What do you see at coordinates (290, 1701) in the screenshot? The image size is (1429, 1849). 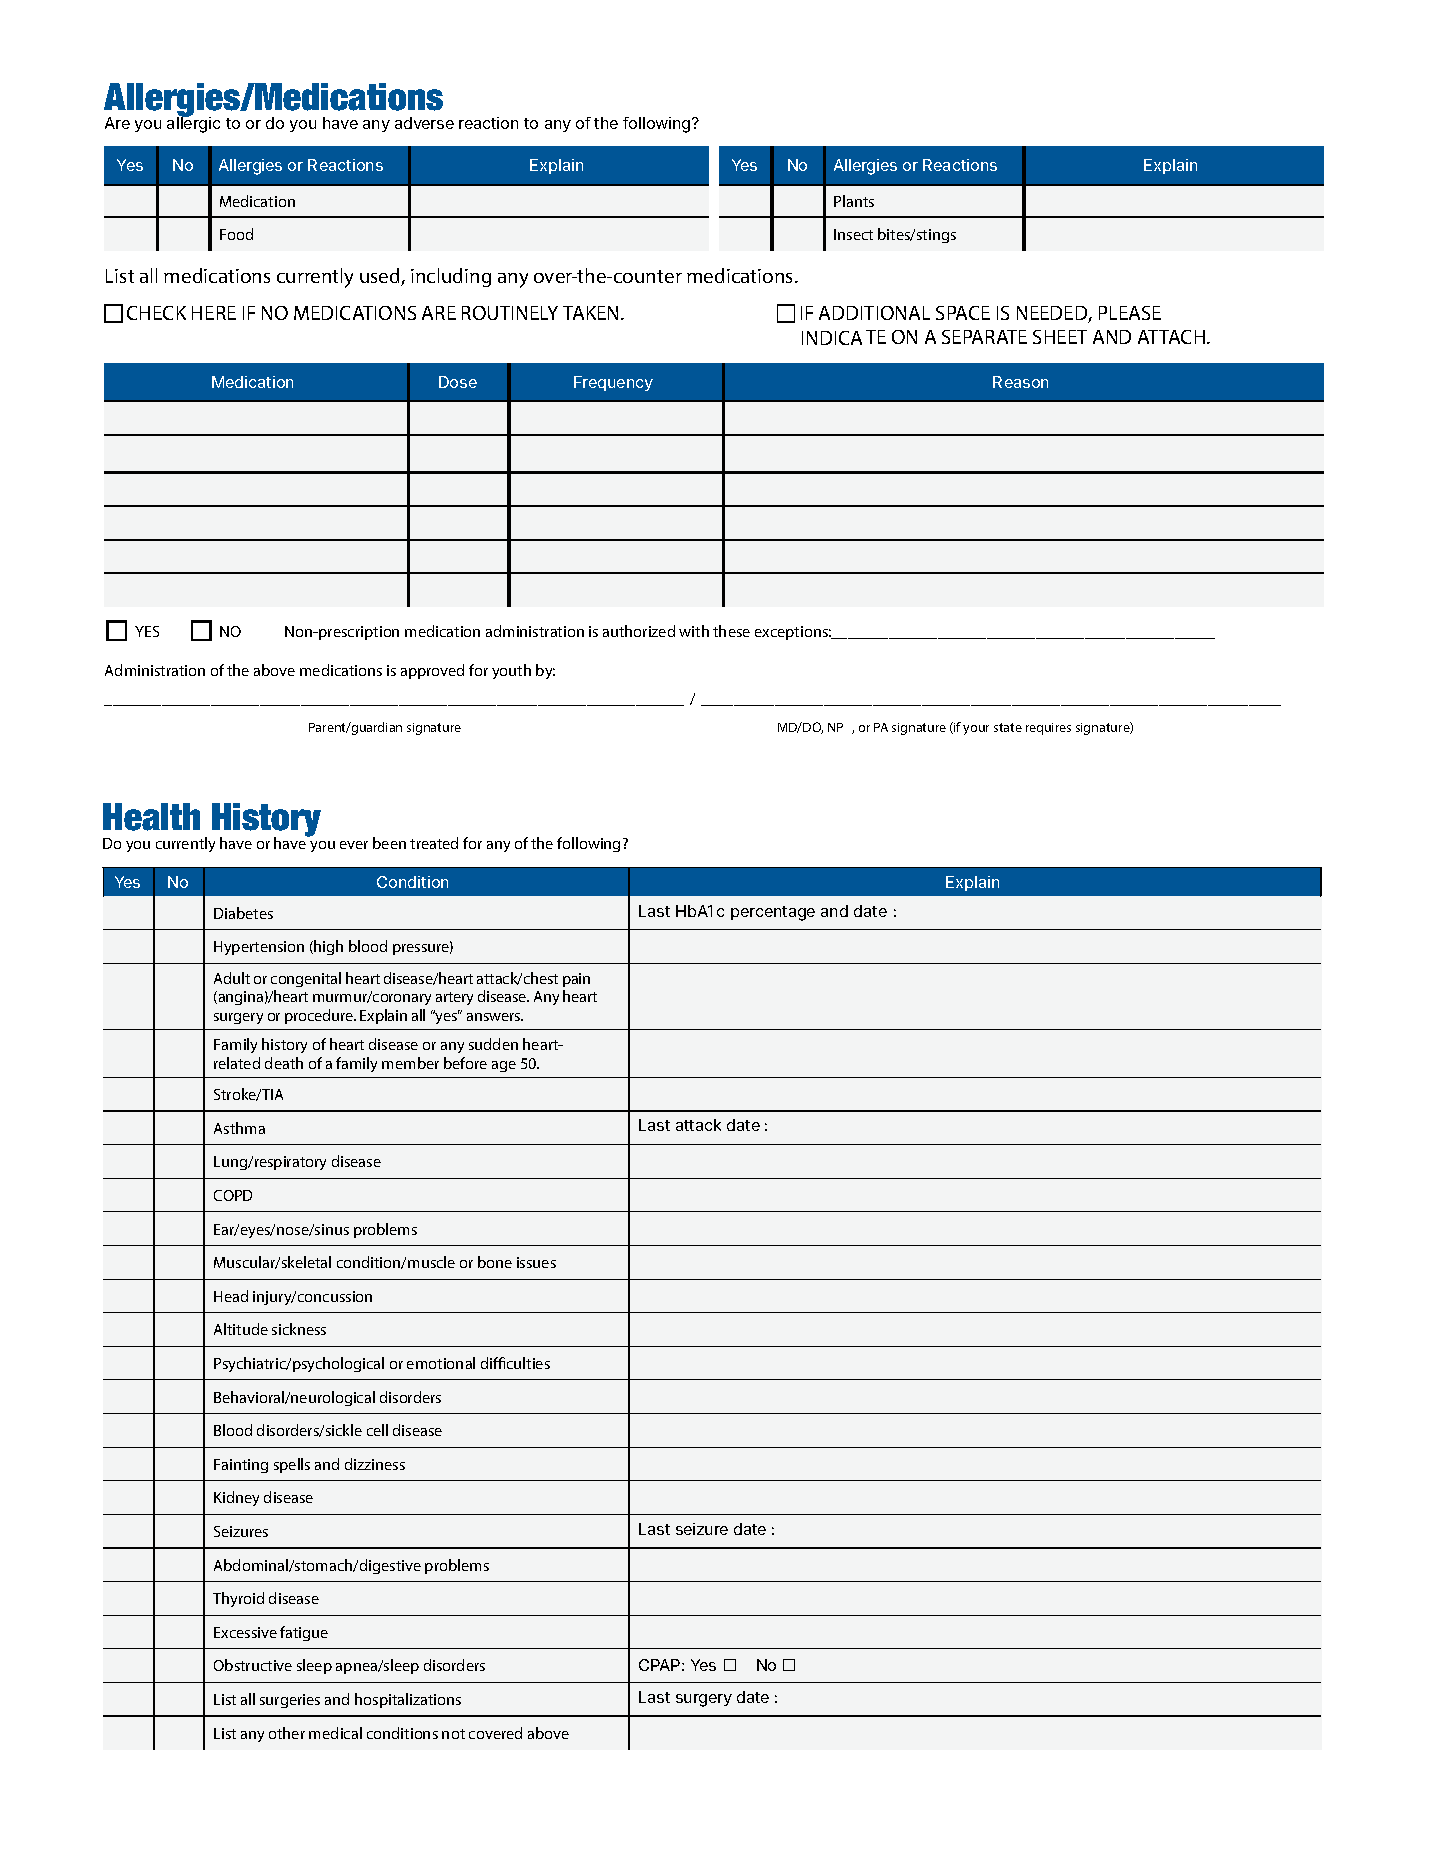 I see `surgeries` at bounding box center [290, 1701].
